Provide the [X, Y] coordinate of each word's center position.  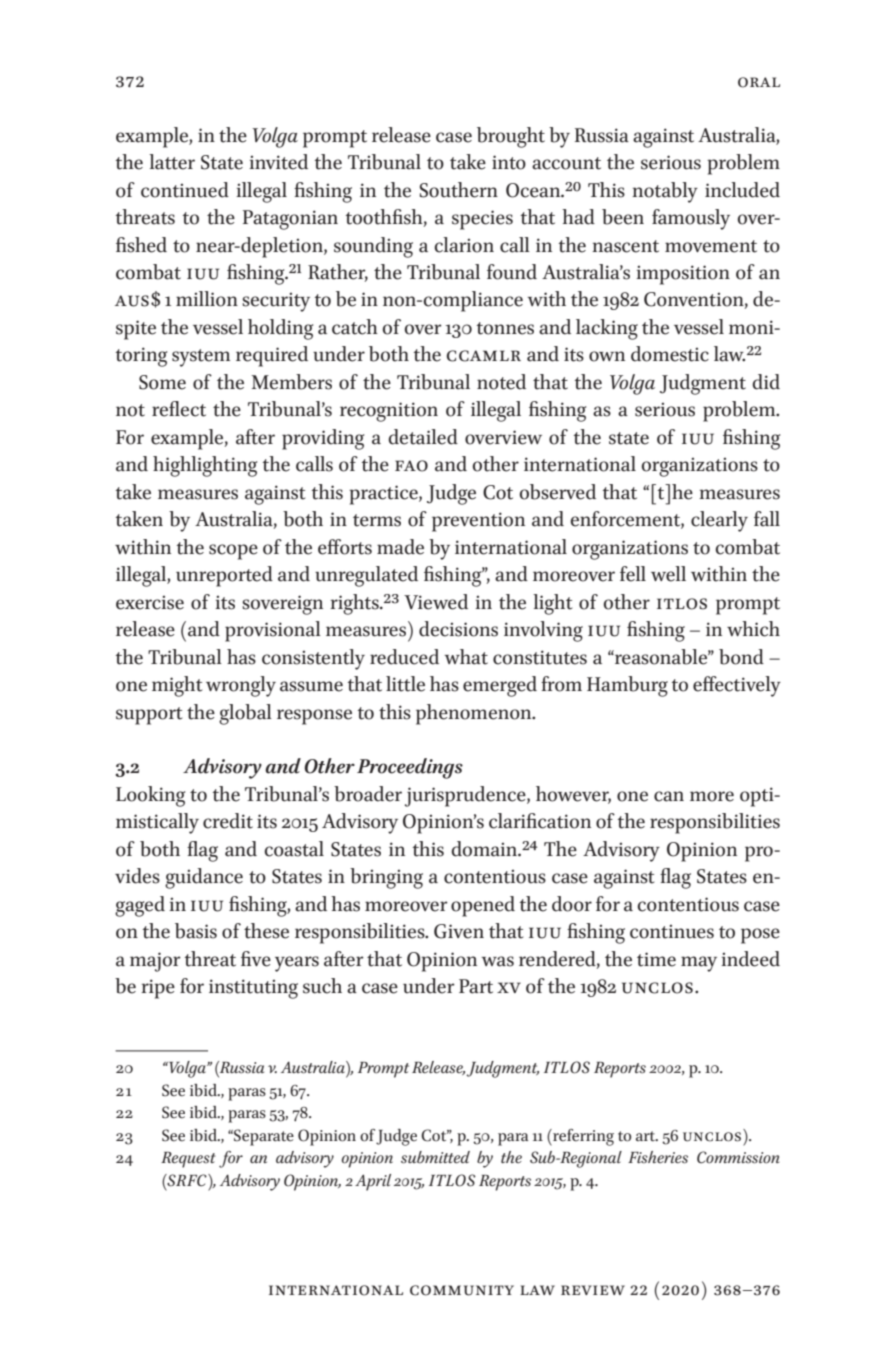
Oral [759, 82]
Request [188, 1159]
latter [172, 162]
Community [462, 1290]
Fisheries [658, 1157]
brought [511, 137]
